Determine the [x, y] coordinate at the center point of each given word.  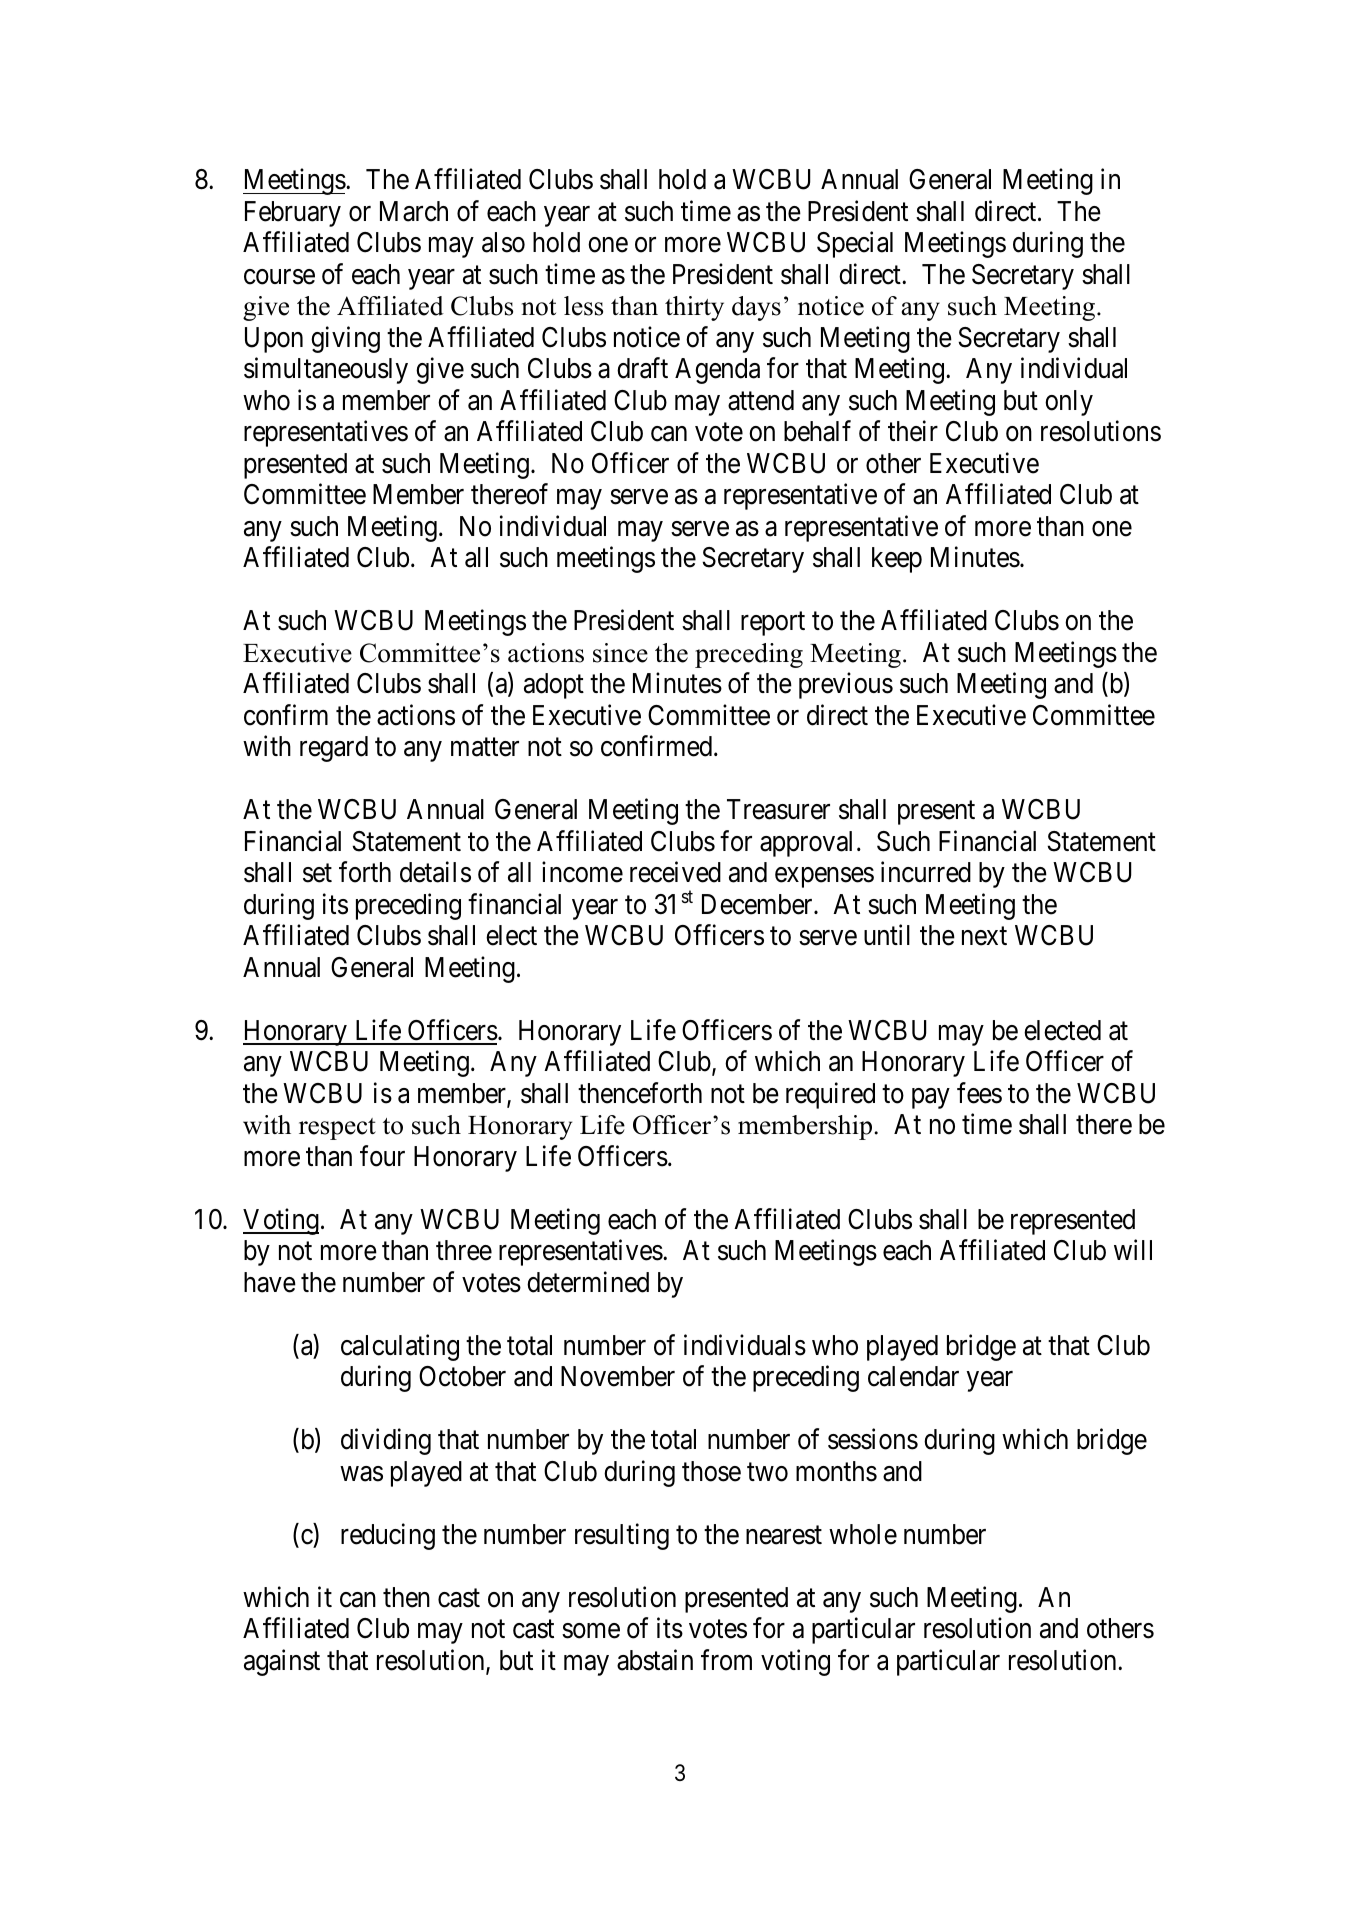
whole [863, 1534]
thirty [694, 308]
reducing [388, 1536]
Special [855, 245]
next [984, 937]
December [758, 904]
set [317, 874]
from [726, 1660]
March [414, 211]
